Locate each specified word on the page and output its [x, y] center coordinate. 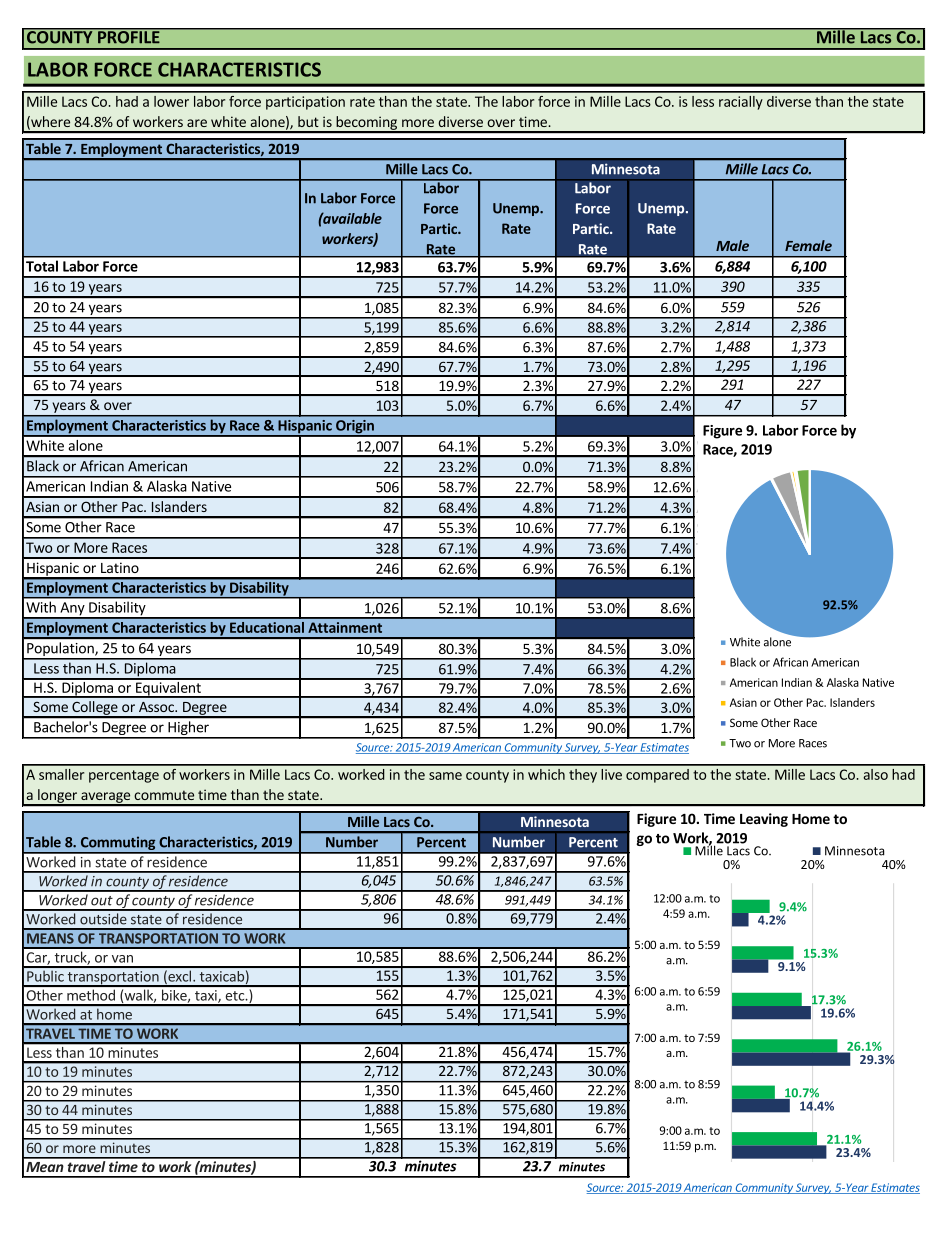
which [546, 774]
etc [235, 996]
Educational [267, 627]
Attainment [345, 627]
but [308, 121]
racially [741, 103]
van [122, 959]
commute [164, 795]
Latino [120, 567]
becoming [366, 124]
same [445, 776]
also [876, 774]
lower [171, 101]
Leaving [764, 820]
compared [657, 776]
